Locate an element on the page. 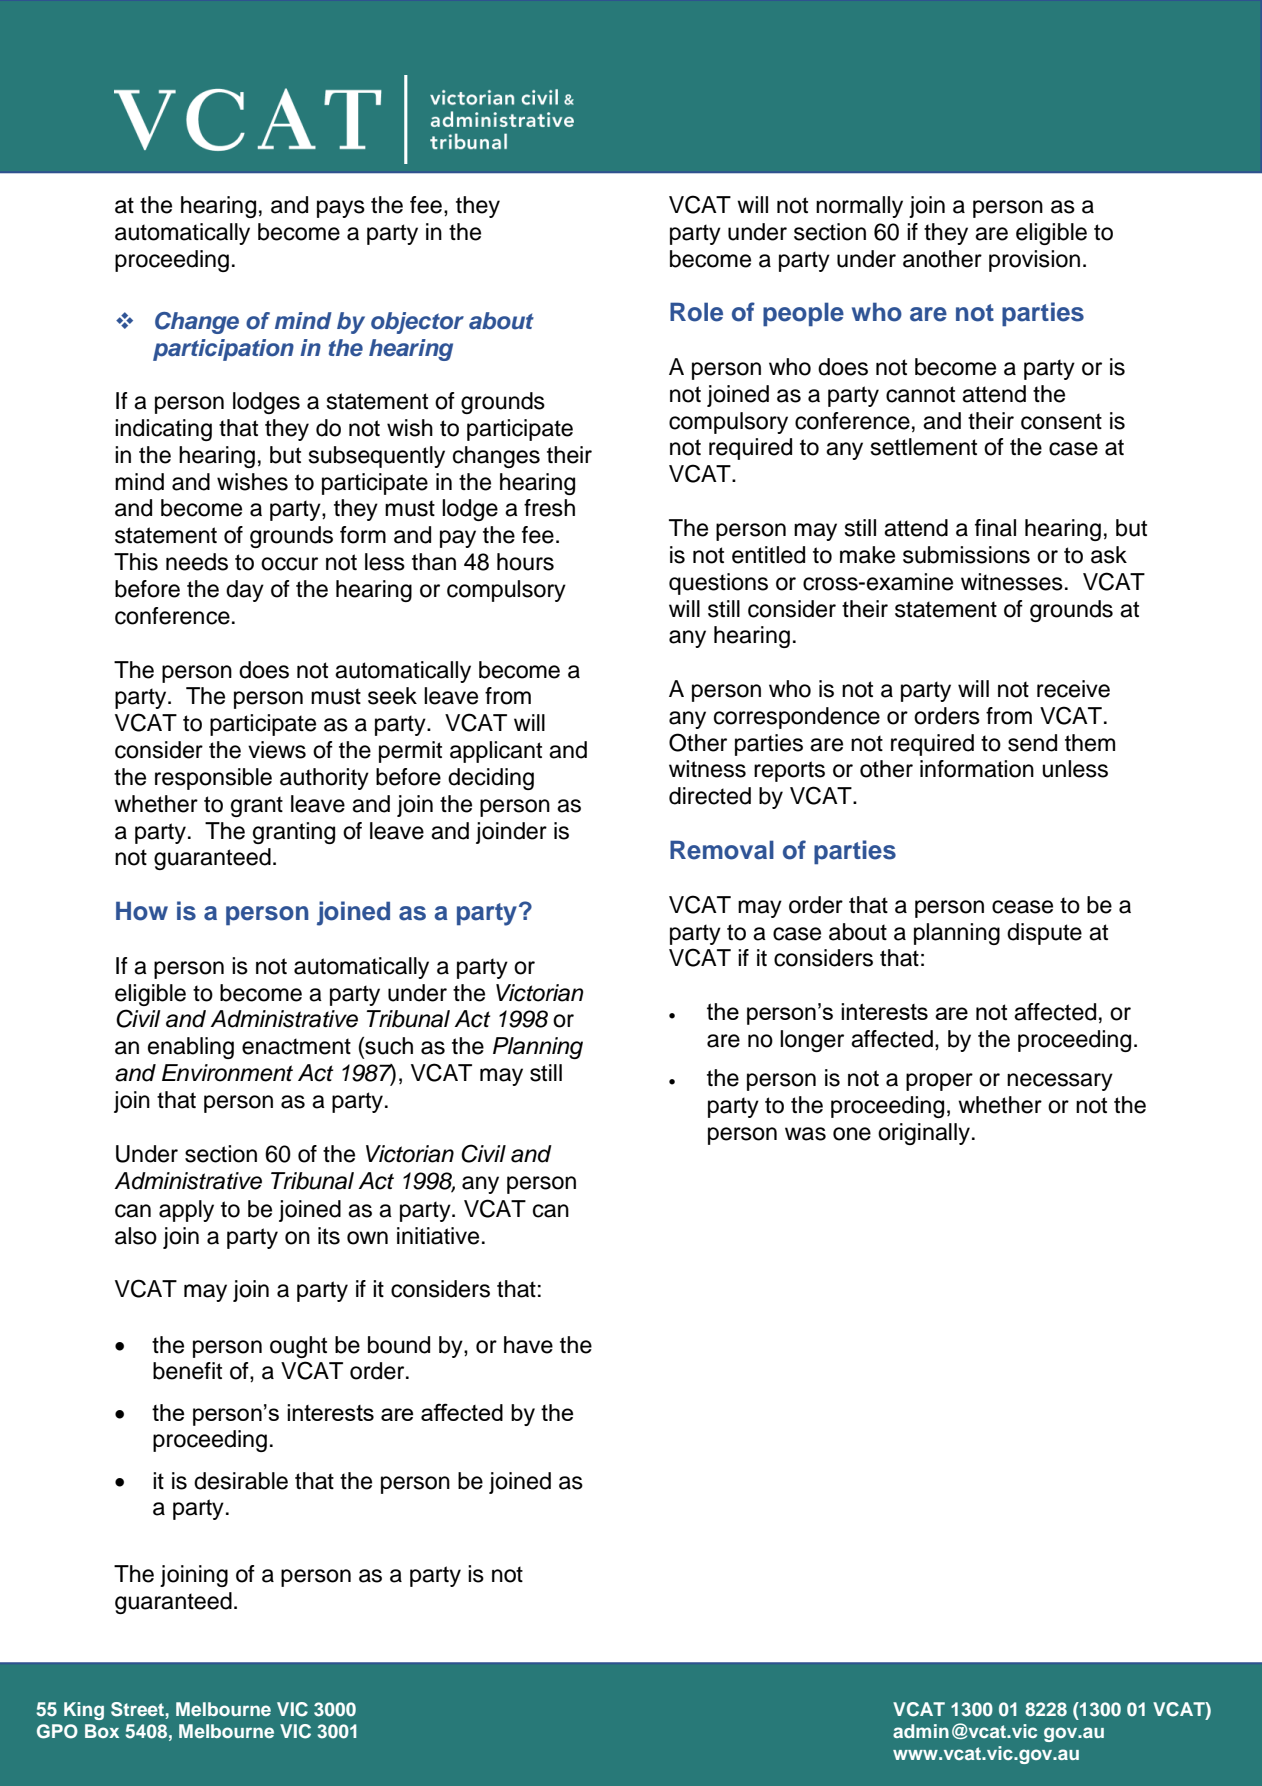 The width and height of the page is (1262, 1786). participation is located at coordinates (223, 350).
